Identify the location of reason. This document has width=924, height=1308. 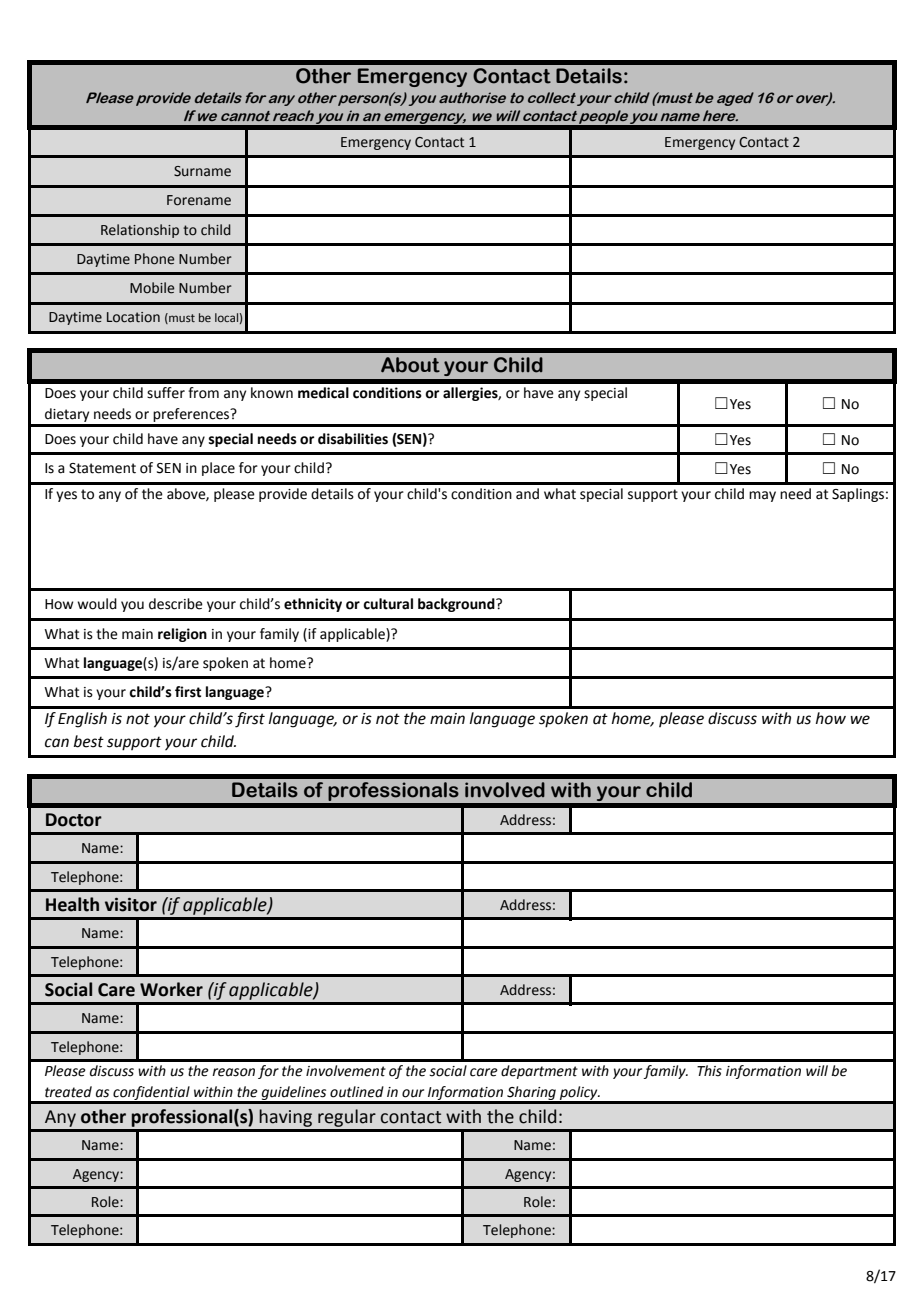
(233, 1072).
